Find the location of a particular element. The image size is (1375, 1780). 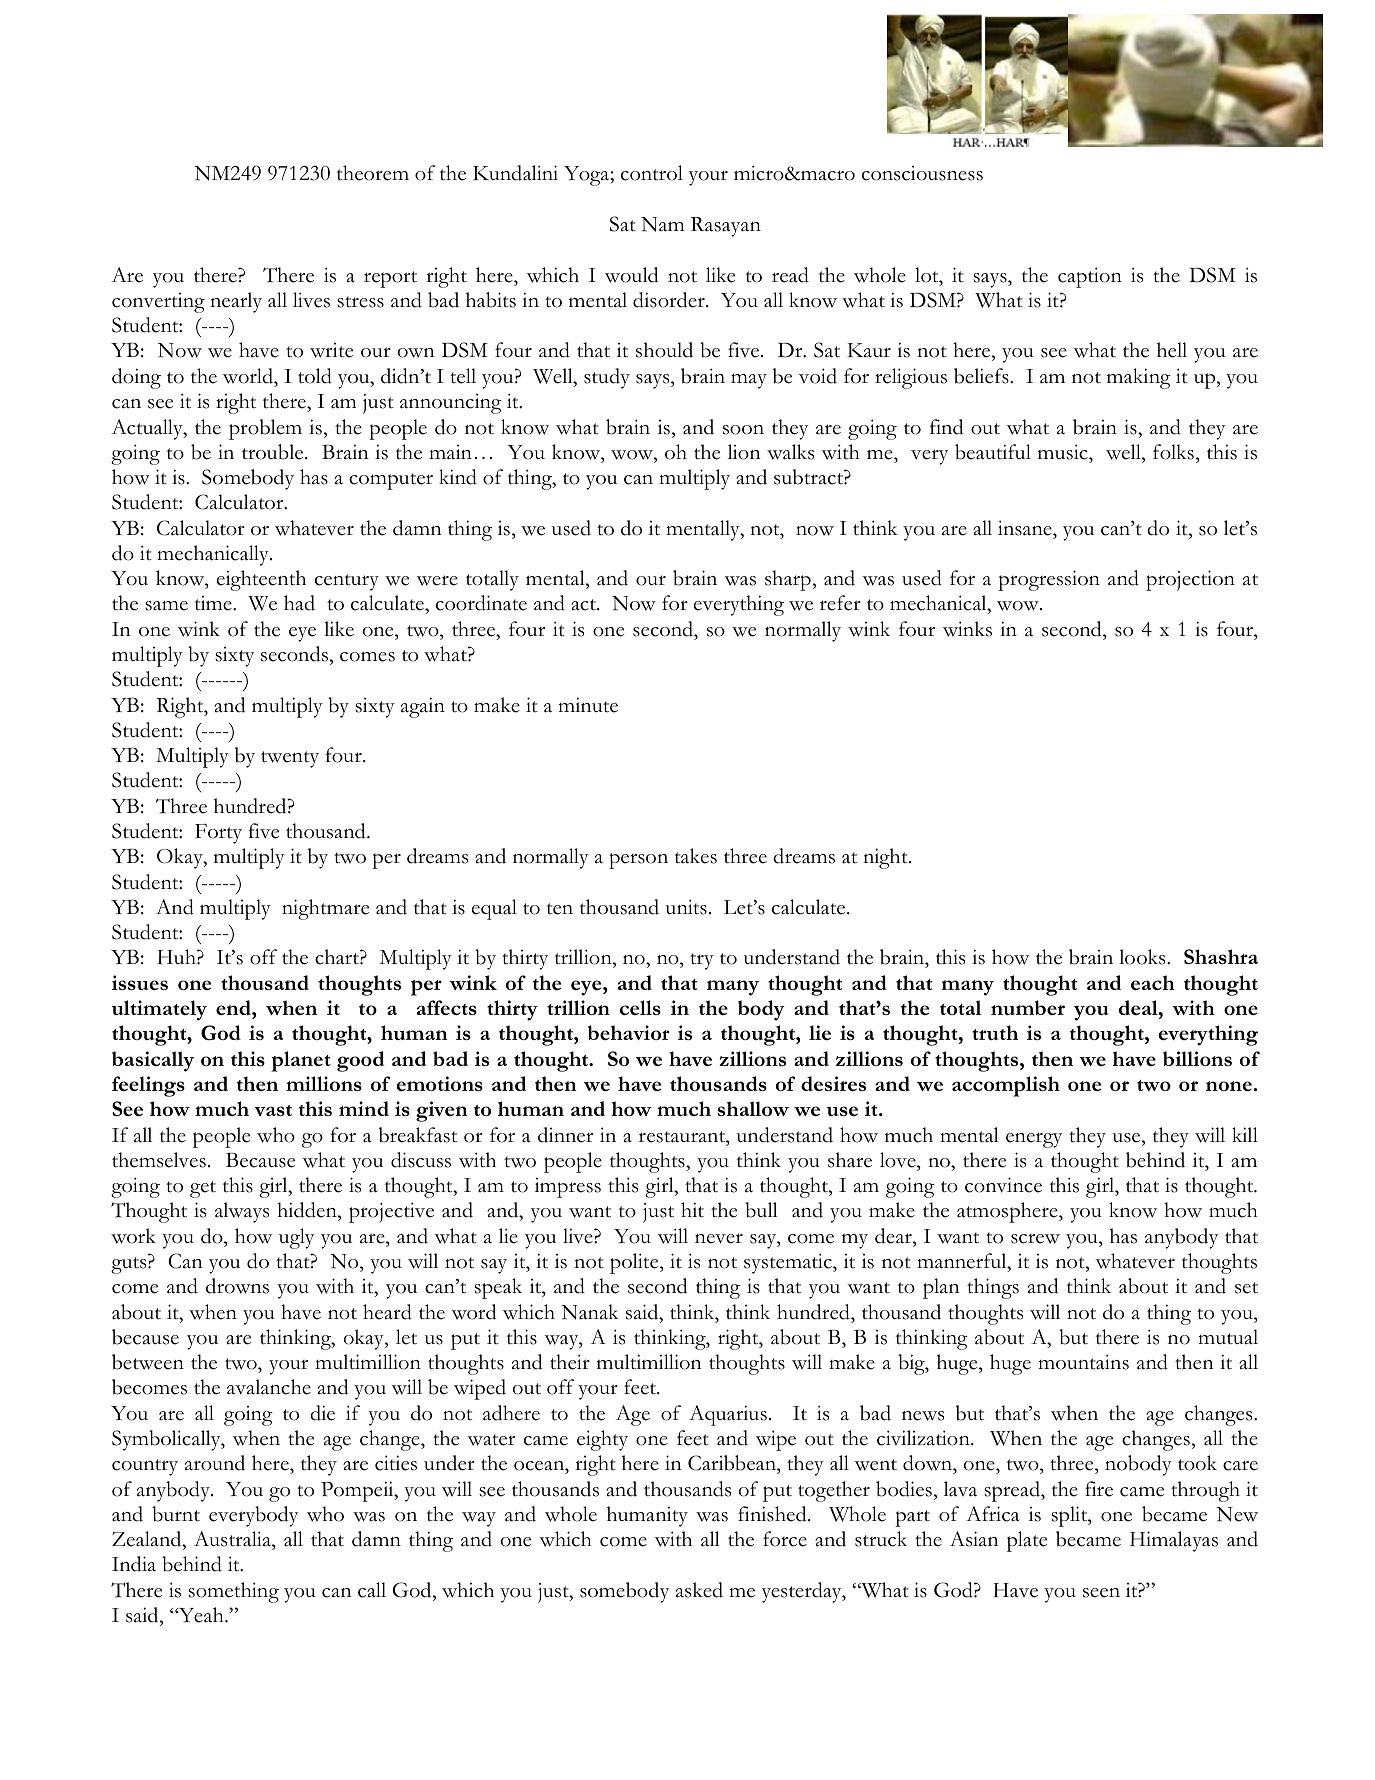

looks is located at coordinates (1143, 957).
